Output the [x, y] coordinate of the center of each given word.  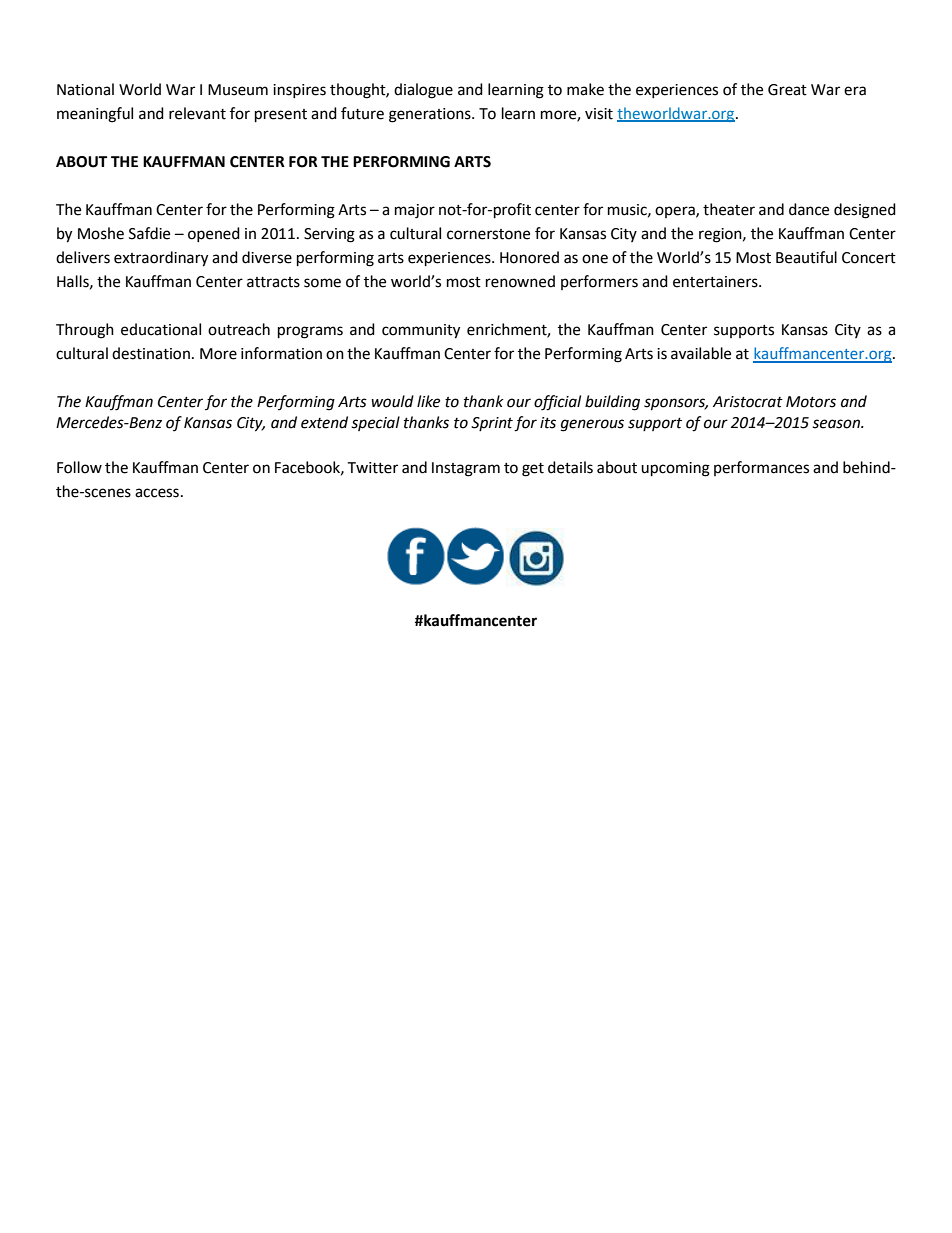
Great [787, 90]
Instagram [466, 469]
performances [761, 468]
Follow [79, 467]
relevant [197, 113]
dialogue [423, 91]
